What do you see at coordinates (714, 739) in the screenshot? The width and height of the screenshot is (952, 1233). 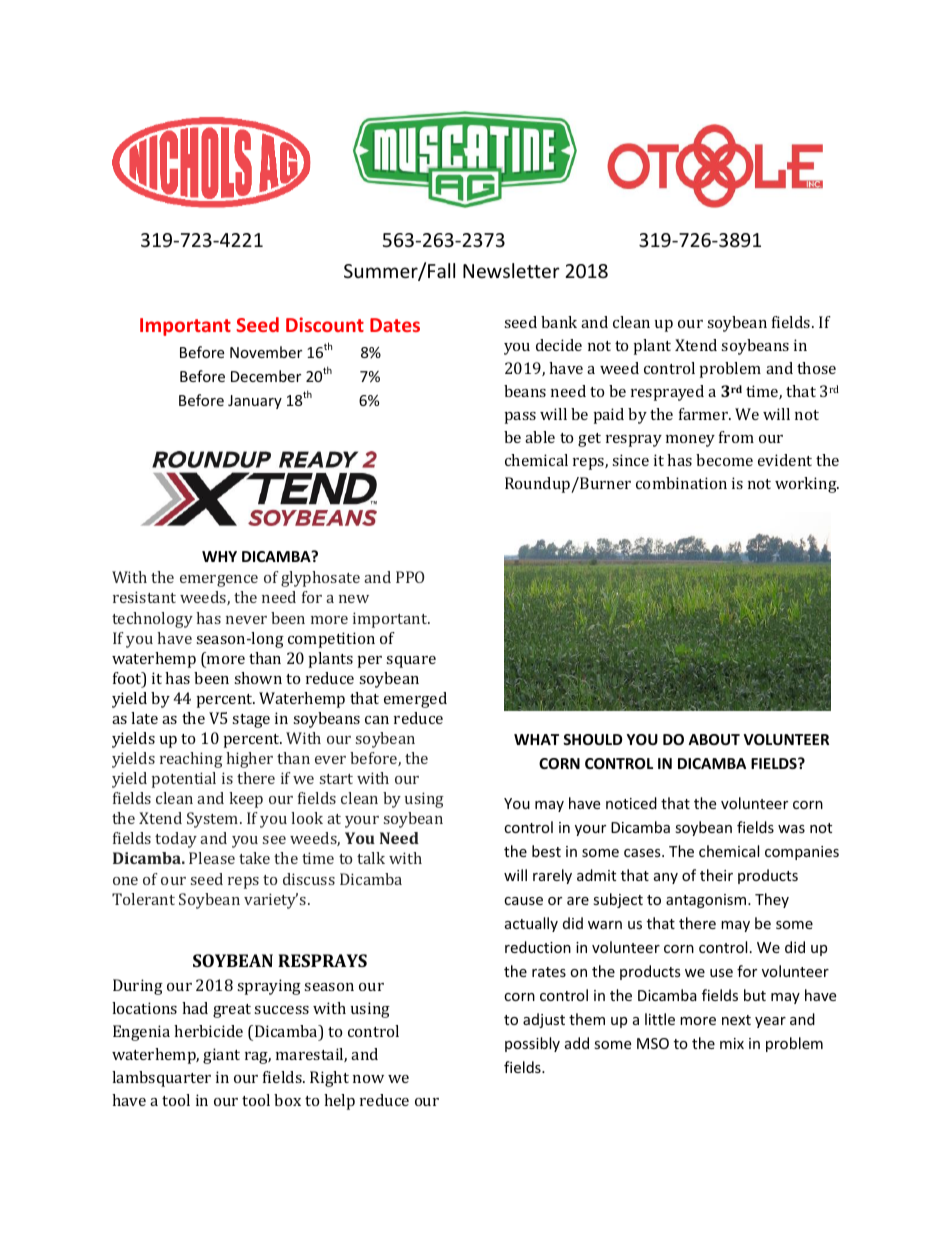 I see `ABOUT` at bounding box center [714, 739].
